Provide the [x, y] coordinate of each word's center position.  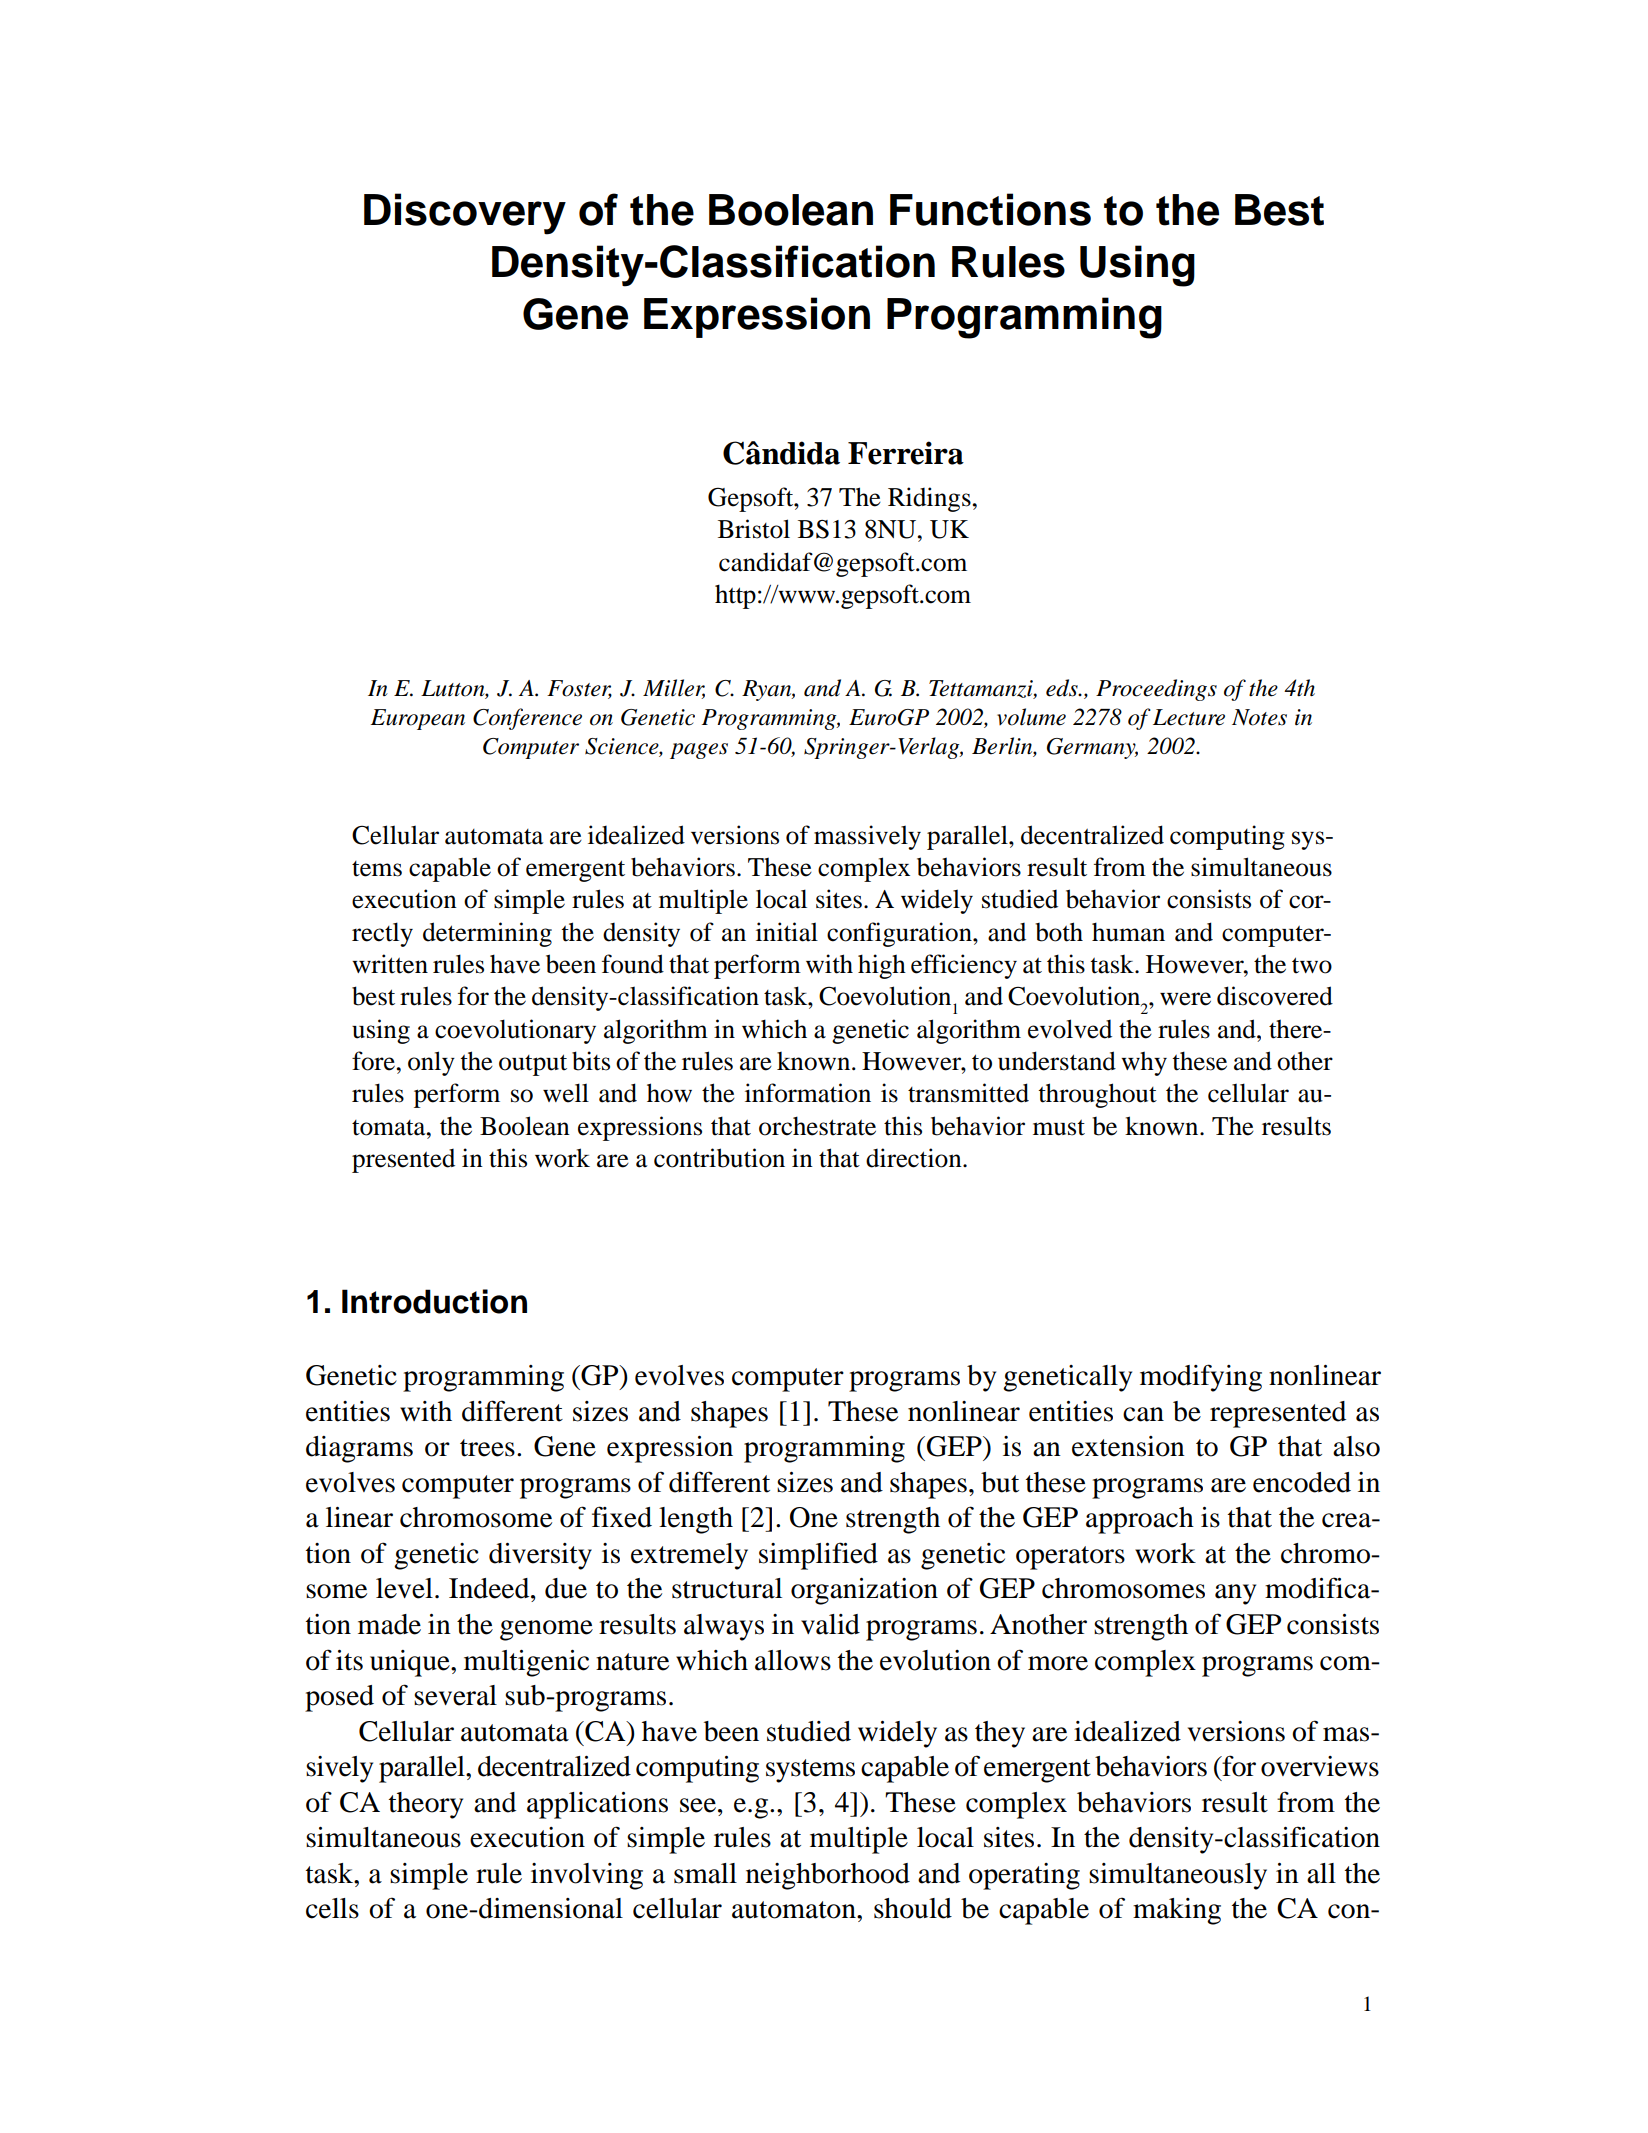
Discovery [465, 214]
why [1144, 1063]
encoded [1302, 1482]
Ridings [930, 499]
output [533, 1065]
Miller [674, 689]
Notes [1259, 717]
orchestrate [817, 1126]
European [418, 719]
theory [426, 1805]
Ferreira [906, 453]
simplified [818, 1556]
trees [487, 1448]
